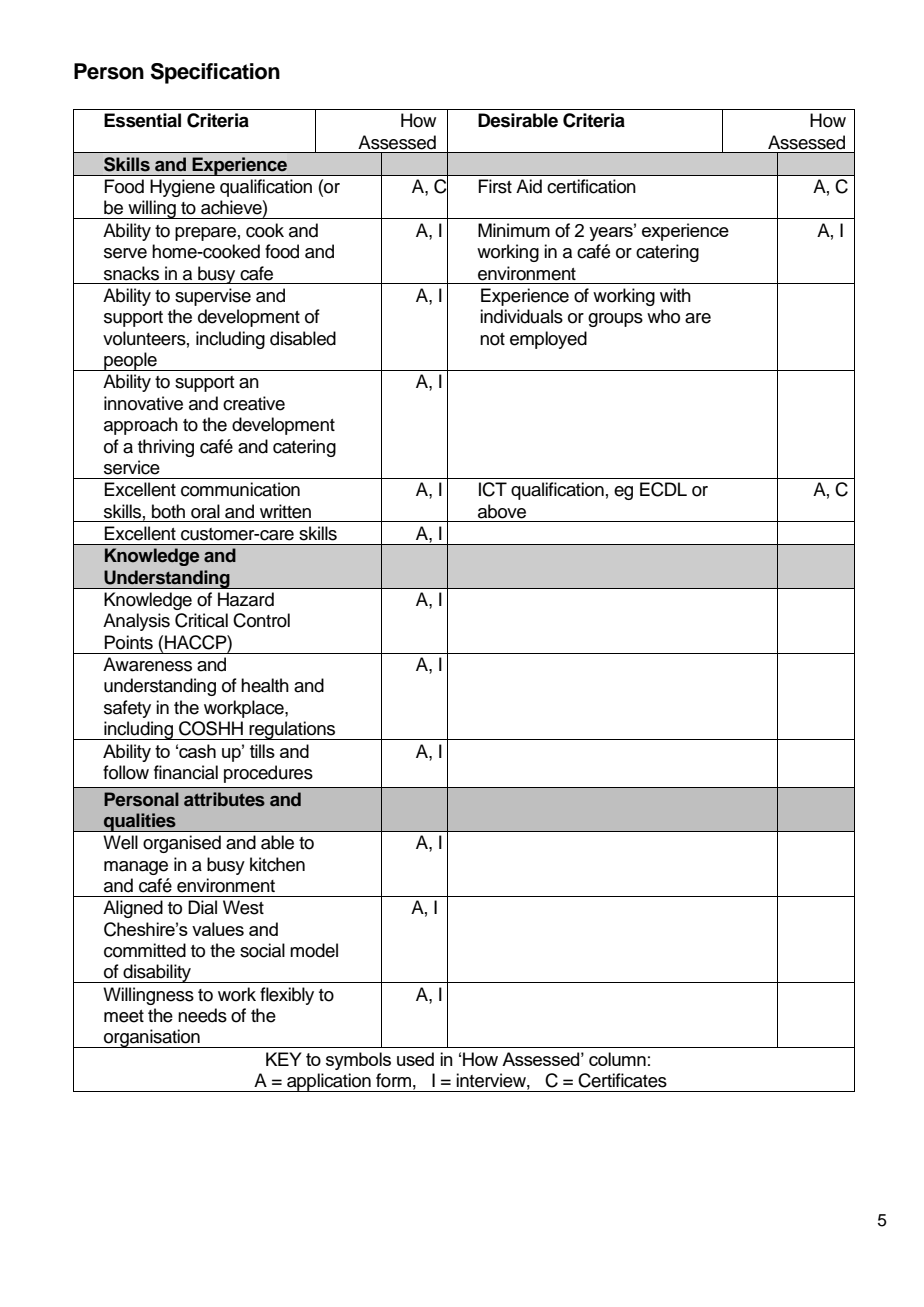 The width and height of the screenshot is (924, 1307). What do you see at coordinates (502, 511) in the screenshot?
I see `above` at bounding box center [502, 511].
